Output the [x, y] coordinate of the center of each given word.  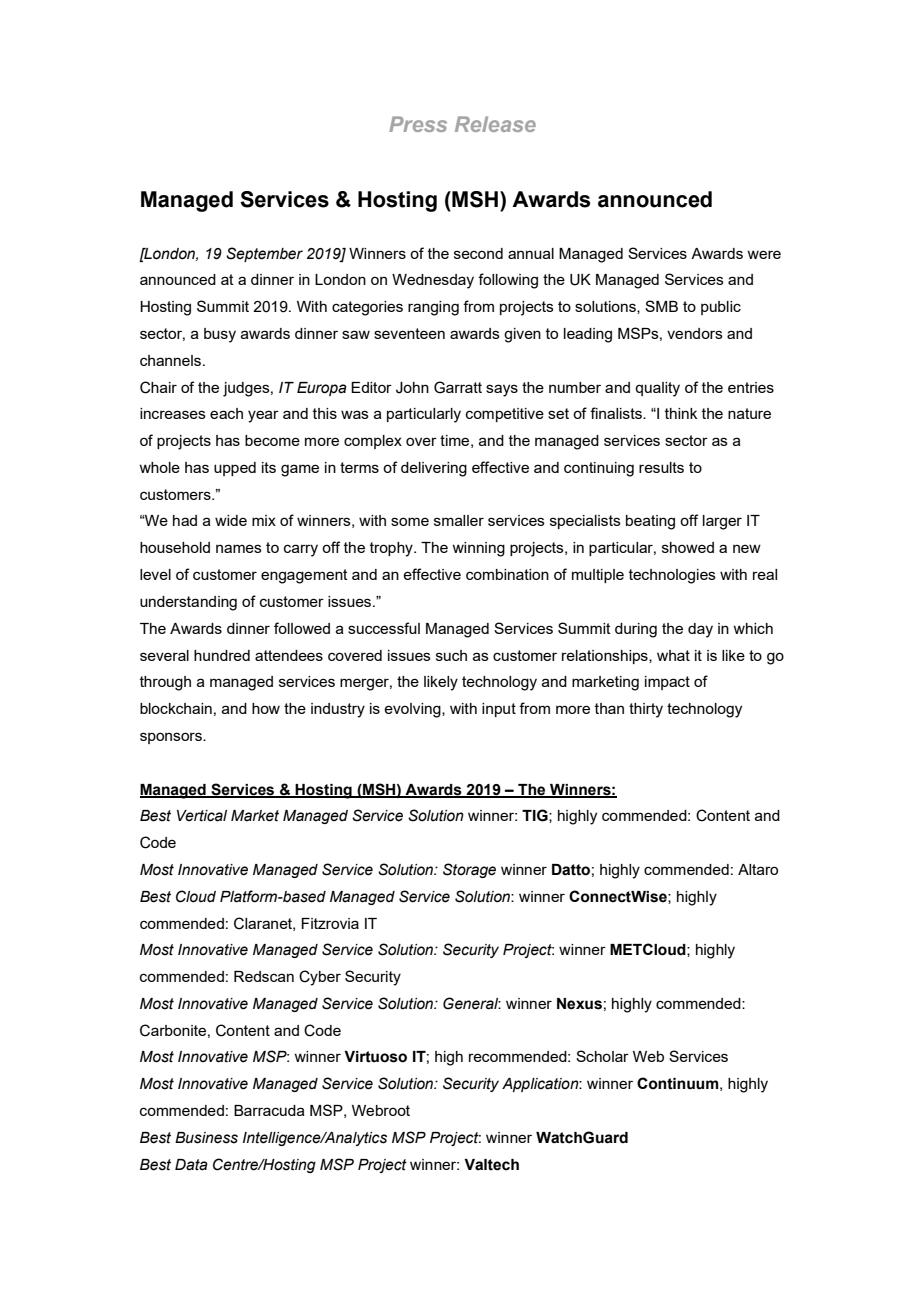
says [502, 390]
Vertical [202, 816]
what [673, 655]
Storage [469, 870]
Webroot [381, 1110]
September [264, 254]
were [764, 254]
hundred [222, 655]
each [226, 413]
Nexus [579, 1004]
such [451, 655]
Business [206, 1138]
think [681, 413]
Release [495, 124]
